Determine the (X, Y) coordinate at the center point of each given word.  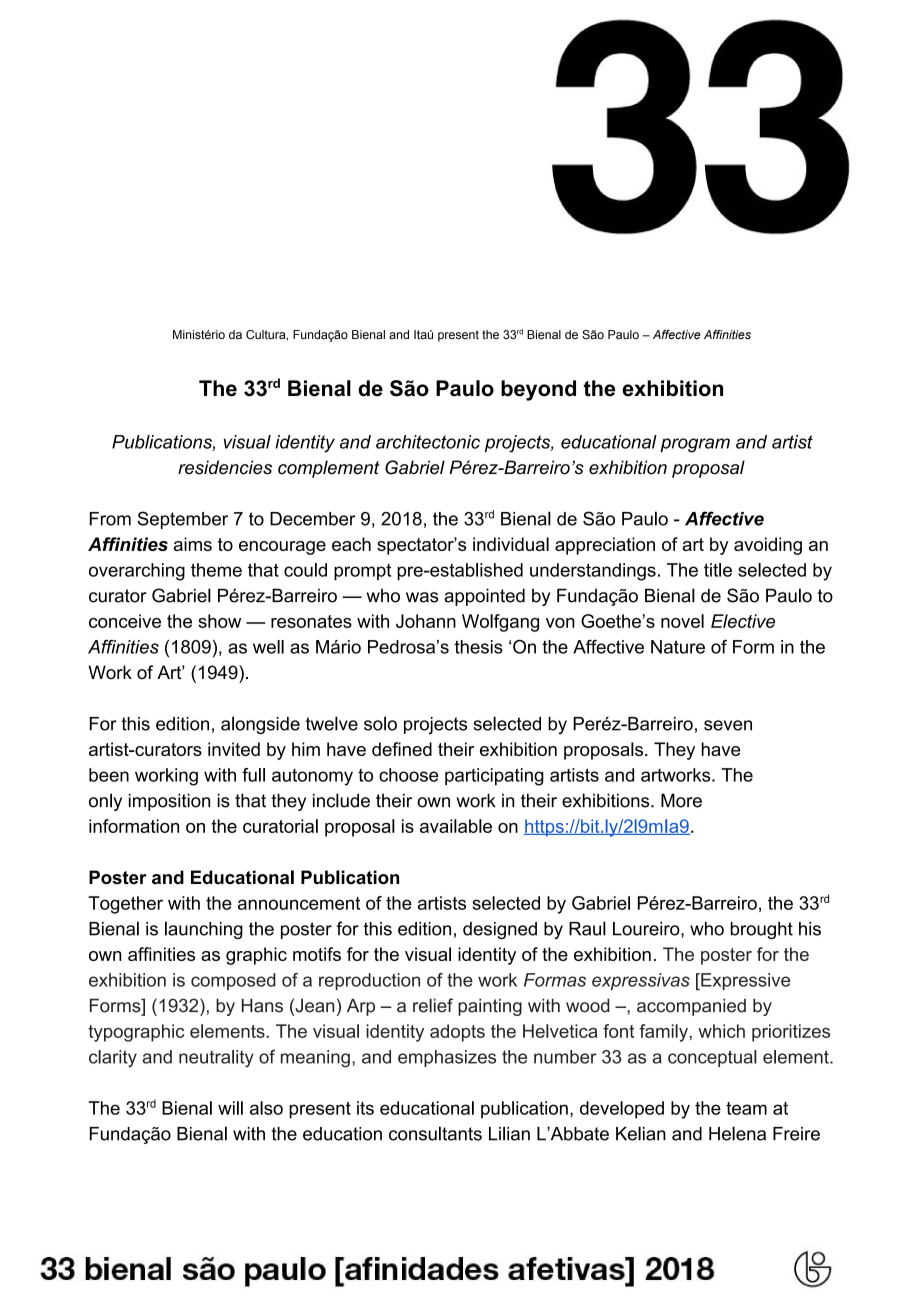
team (746, 1108)
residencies (225, 467)
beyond (538, 390)
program (695, 445)
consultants (435, 1133)
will (230, 1108)
